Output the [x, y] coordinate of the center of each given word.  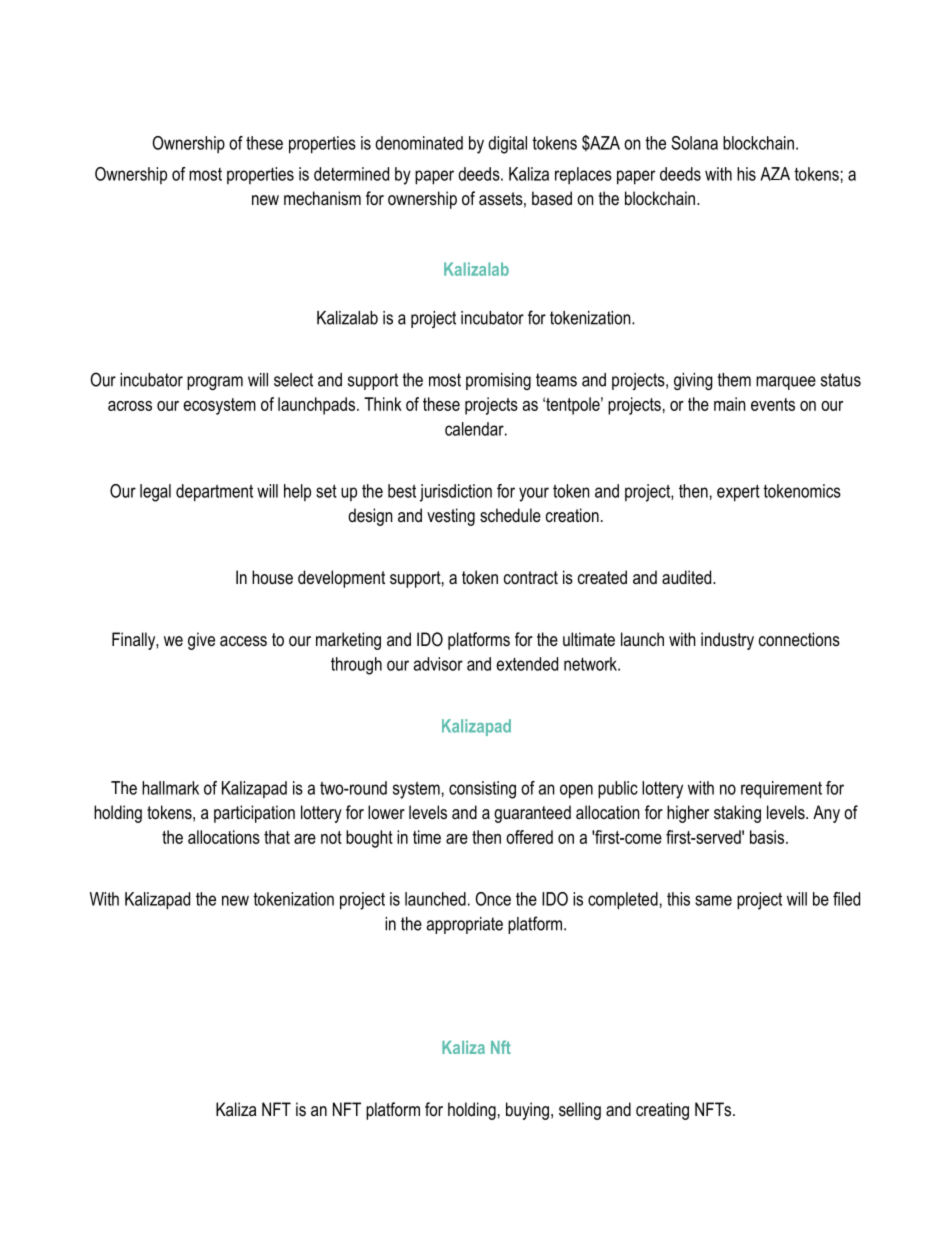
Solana [694, 143]
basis [767, 837]
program [215, 383]
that [277, 837]
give [201, 641]
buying [527, 1111]
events [773, 404]
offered [529, 837]
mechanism [322, 198]
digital [507, 145]
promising [498, 381]
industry [727, 641]
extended [527, 664]
